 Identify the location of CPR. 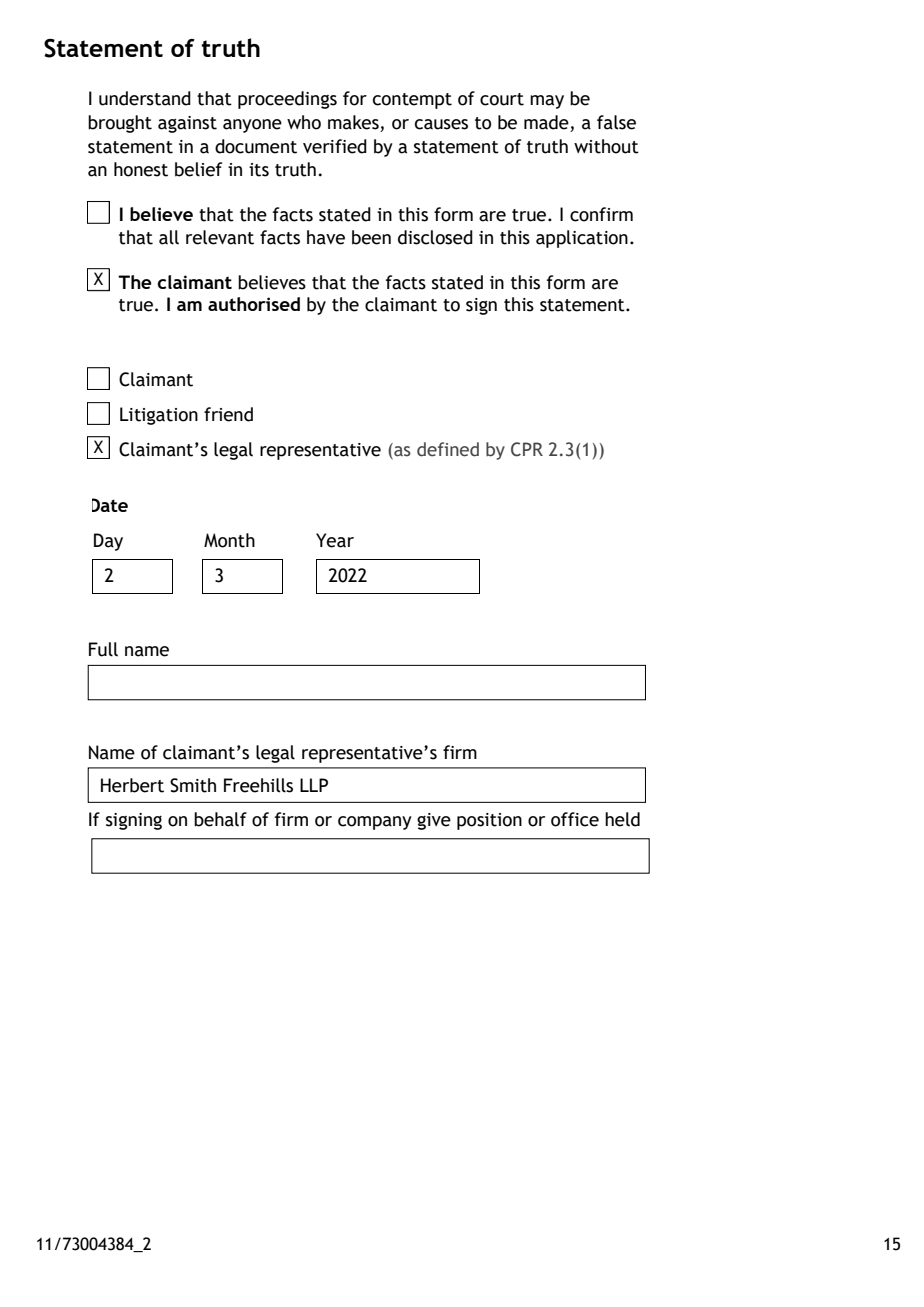
(527, 449).
